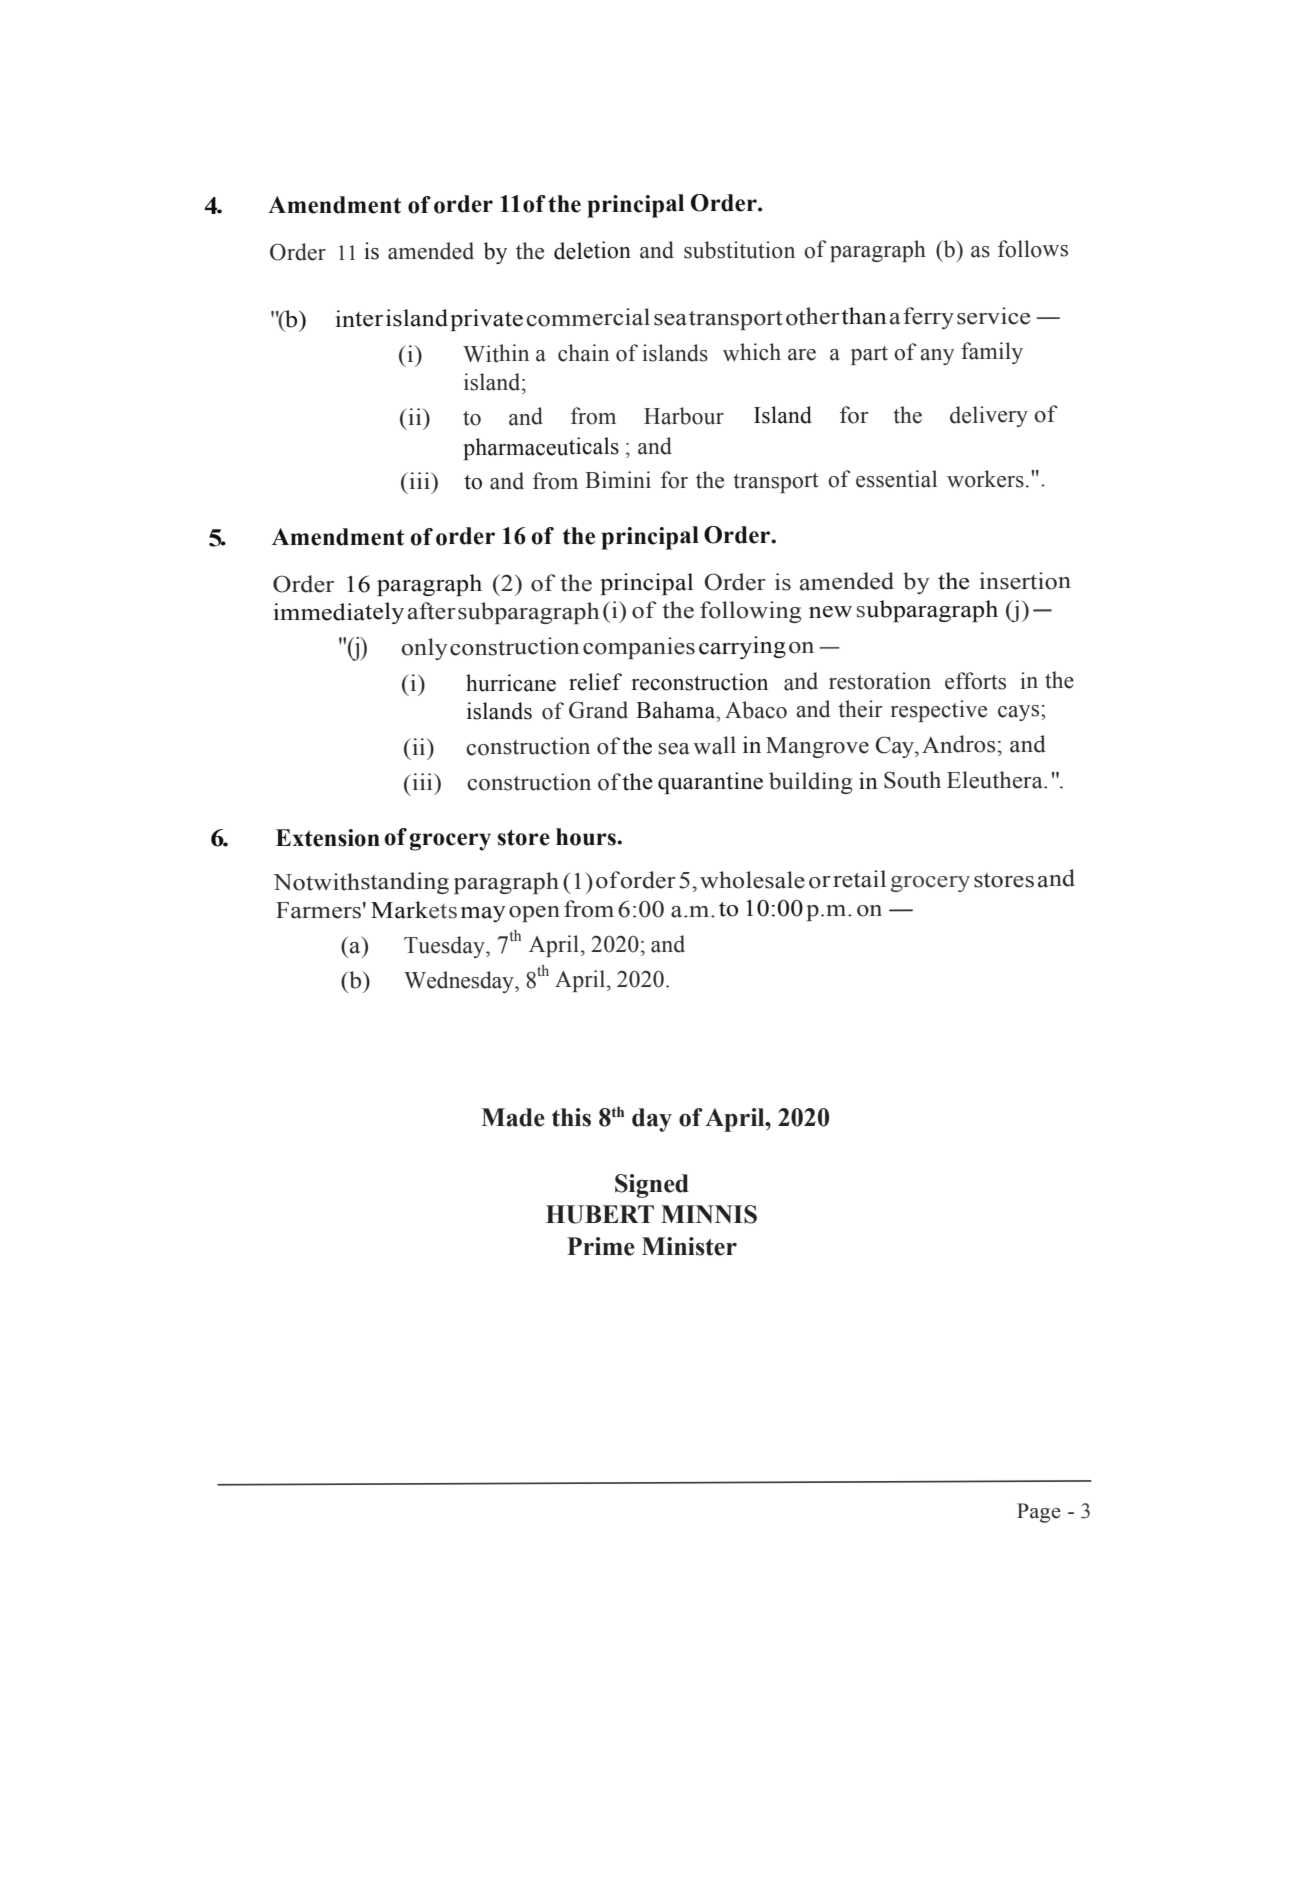  I want to click on substitution, so click(739, 250).
